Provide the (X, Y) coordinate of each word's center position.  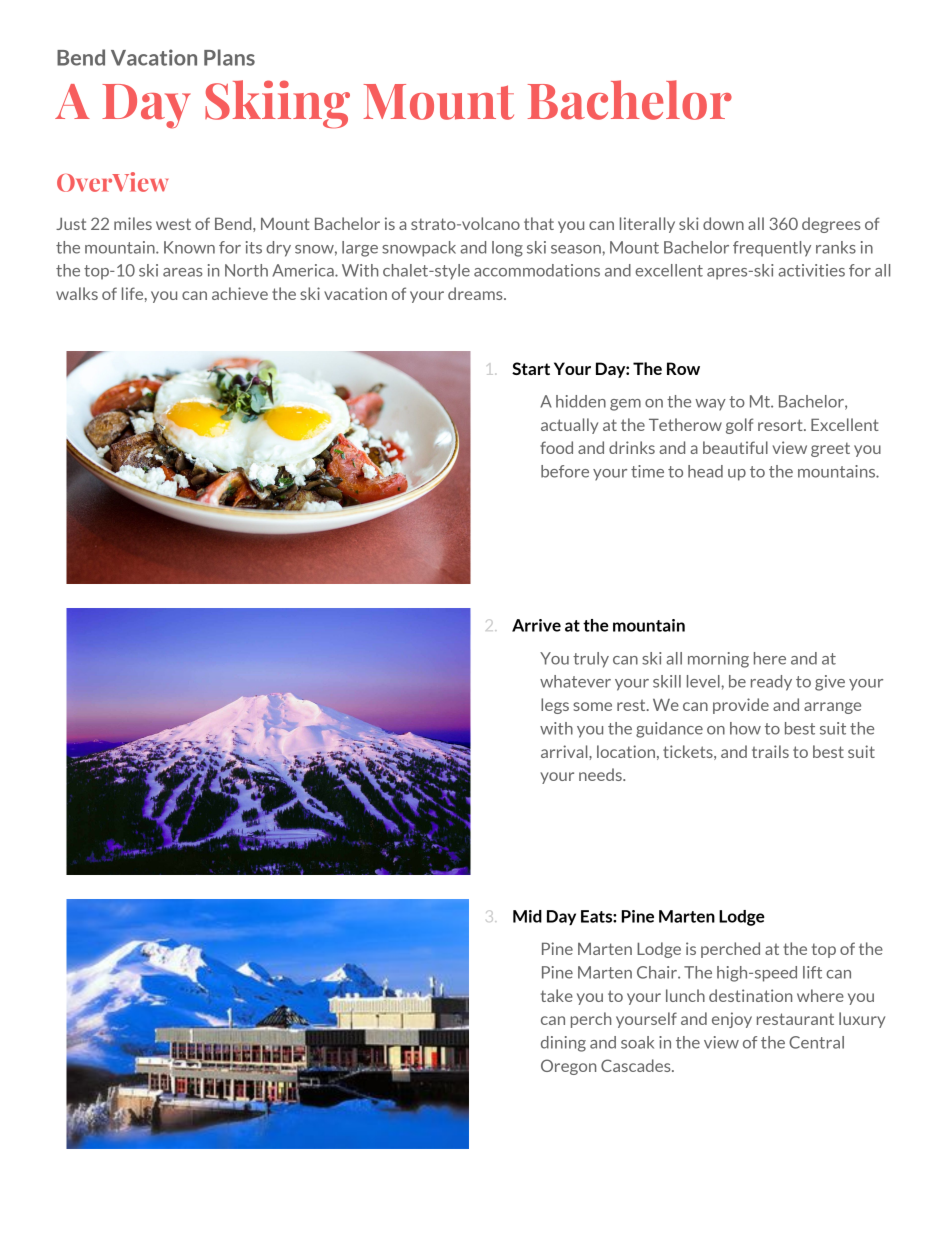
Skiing (277, 104)
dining (563, 1044)
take (557, 995)
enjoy (732, 1020)
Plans (229, 57)
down (723, 223)
